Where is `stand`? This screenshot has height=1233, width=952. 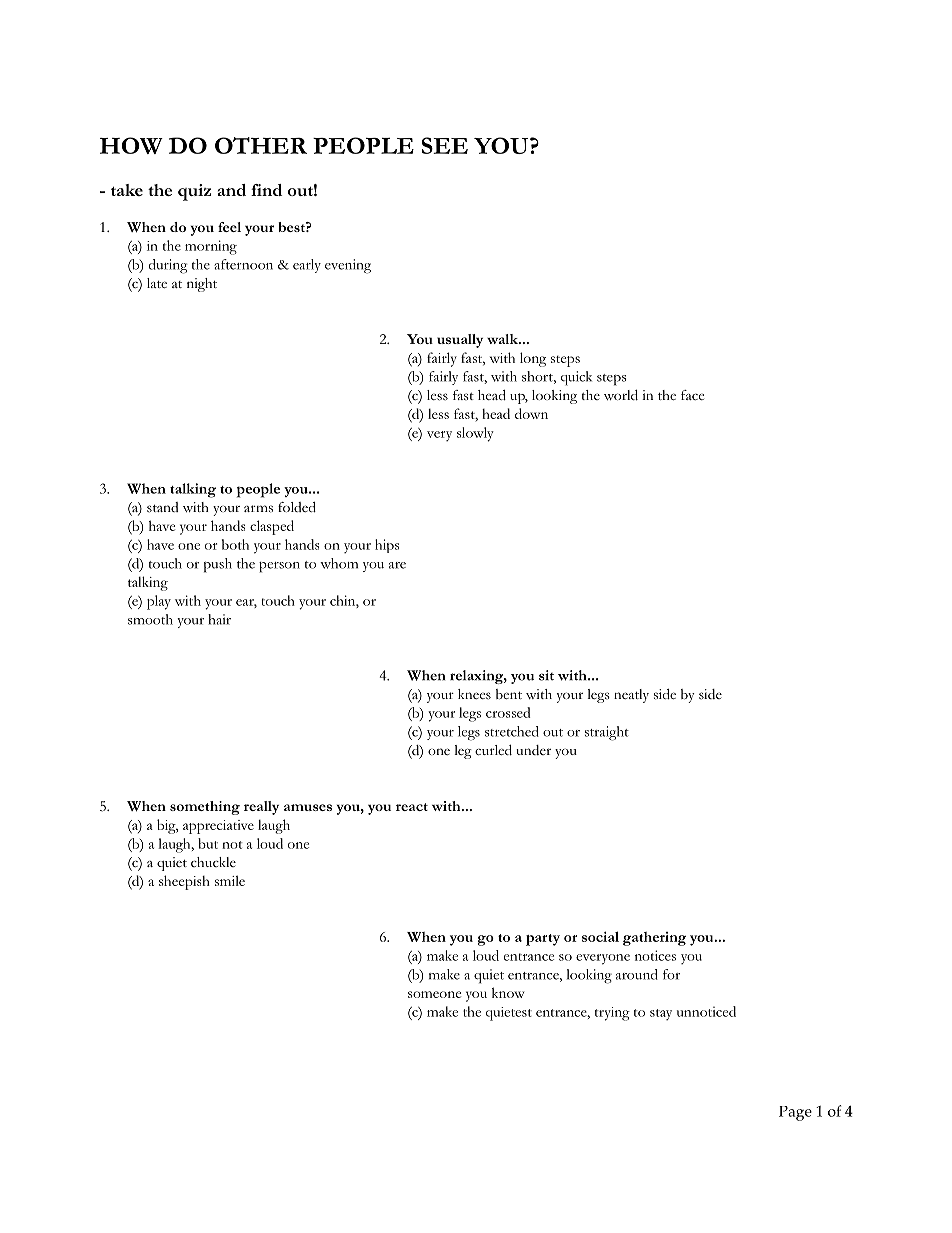 stand is located at coordinates (162, 507).
